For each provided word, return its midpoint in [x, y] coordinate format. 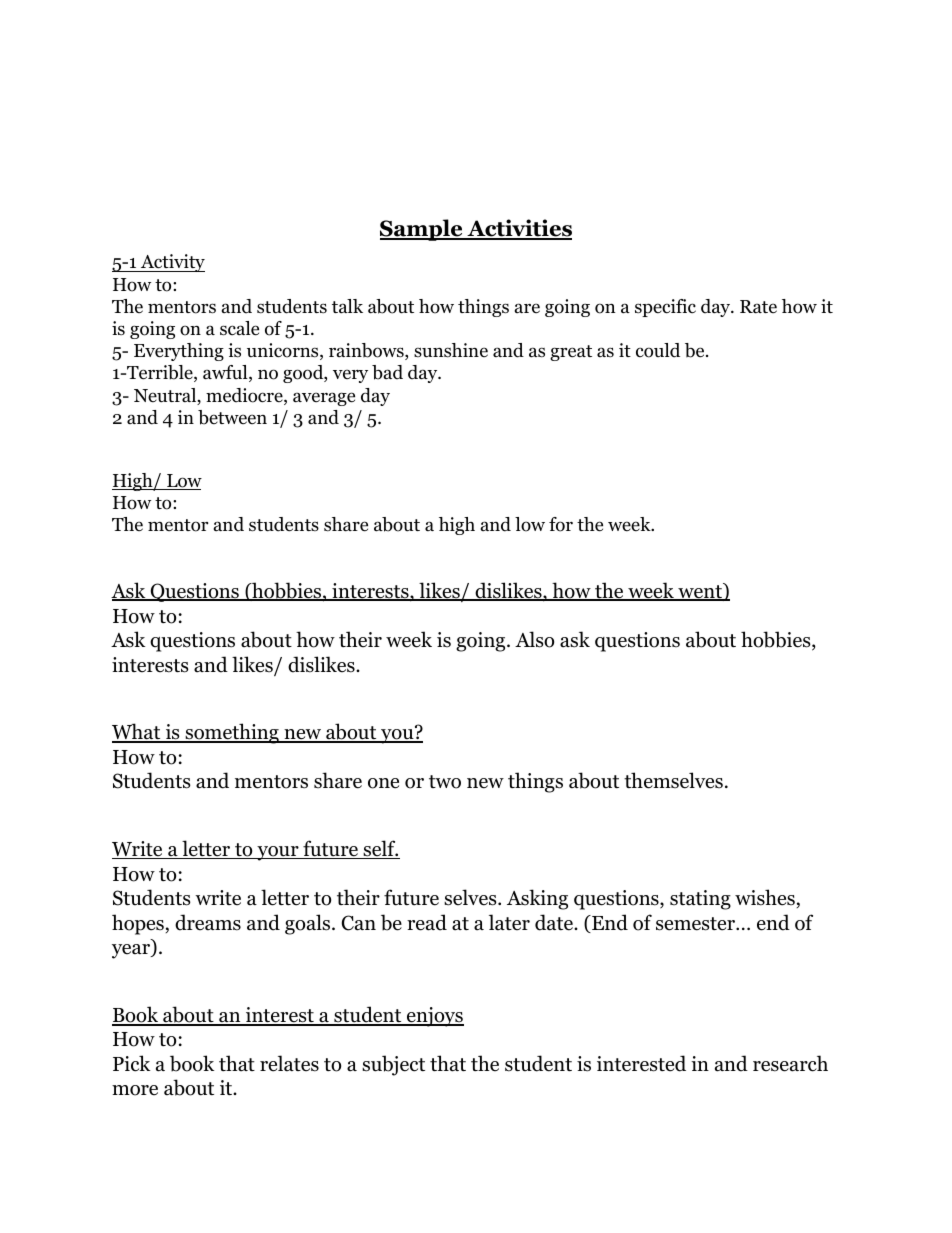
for [561, 524]
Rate [758, 307]
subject [393, 1065]
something [232, 733]
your [278, 853]
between [232, 417]
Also [534, 639]
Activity [172, 263]
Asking [537, 899]
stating [700, 900]
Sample [422, 230]
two [445, 782]
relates [289, 1063]
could [658, 350]
